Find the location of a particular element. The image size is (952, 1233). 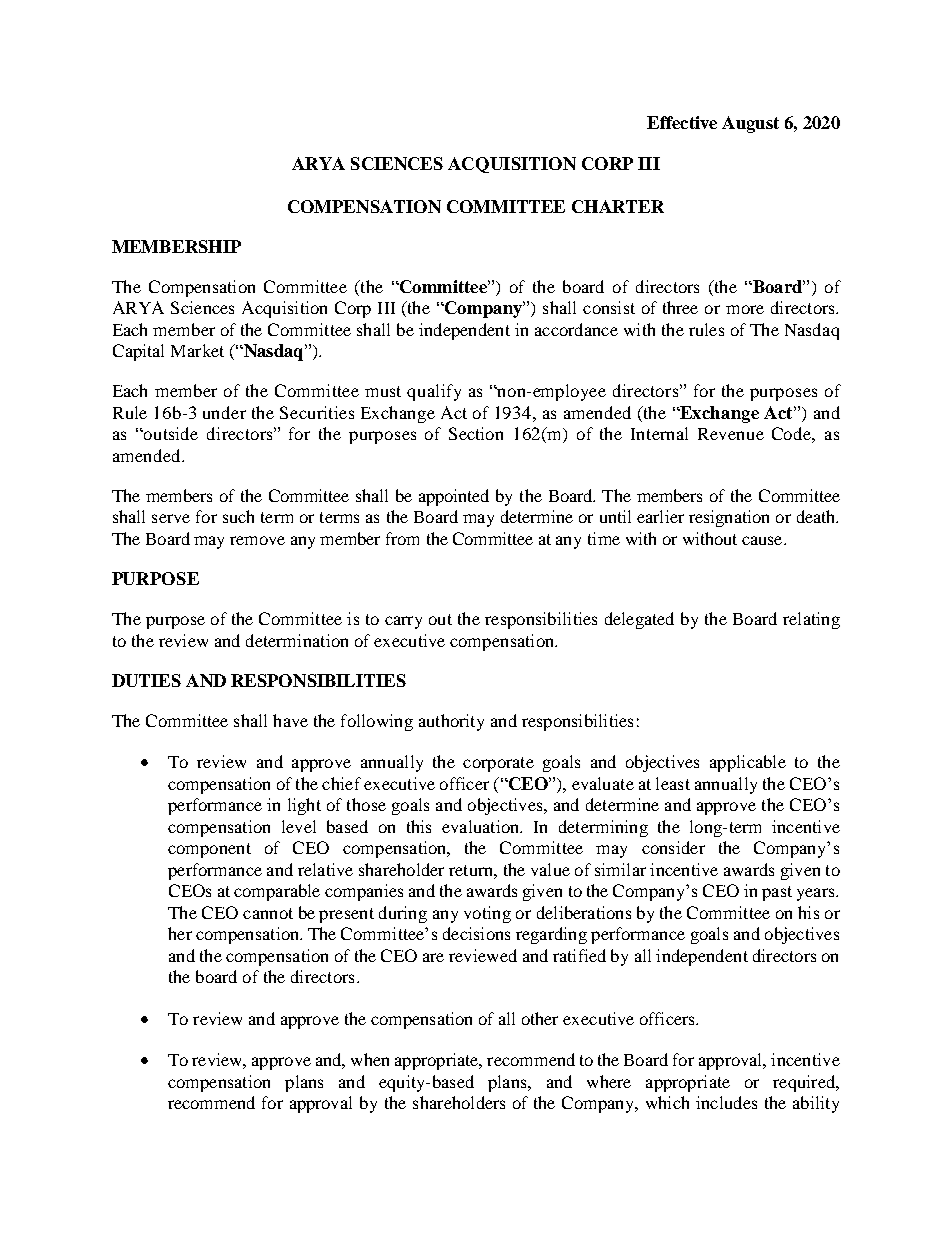

relating is located at coordinates (811, 620).
